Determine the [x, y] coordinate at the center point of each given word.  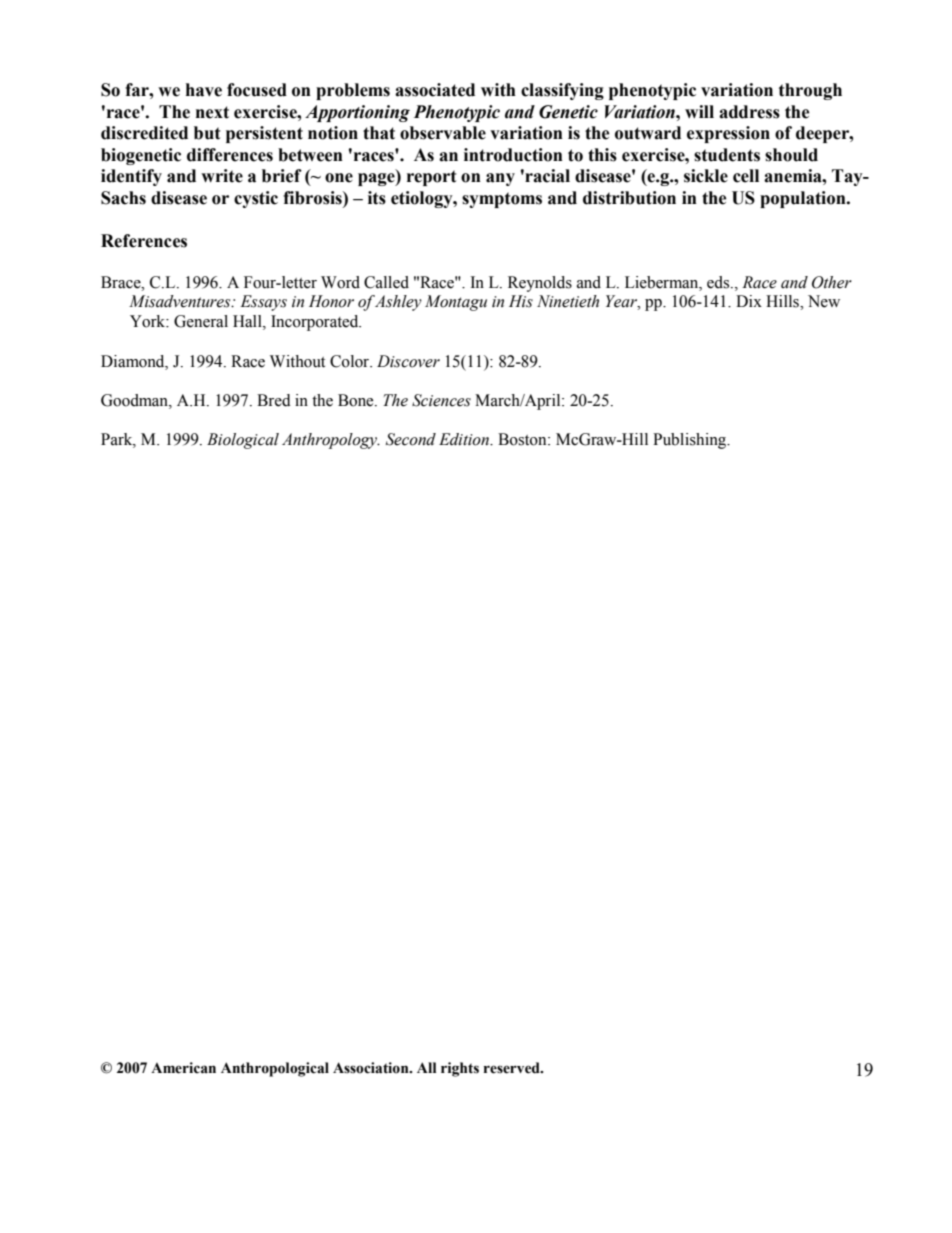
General [201, 321]
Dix [749, 301]
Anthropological [275, 1069]
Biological [243, 441]
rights [460, 1069]
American [183, 1068]
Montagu [456, 303]
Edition [465, 439]
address [749, 112]
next [212, 112]
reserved [513, 1068]
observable [443, 133]
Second [411, 439]
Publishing [691, 441]
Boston [523, 439]
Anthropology [330, 441]
